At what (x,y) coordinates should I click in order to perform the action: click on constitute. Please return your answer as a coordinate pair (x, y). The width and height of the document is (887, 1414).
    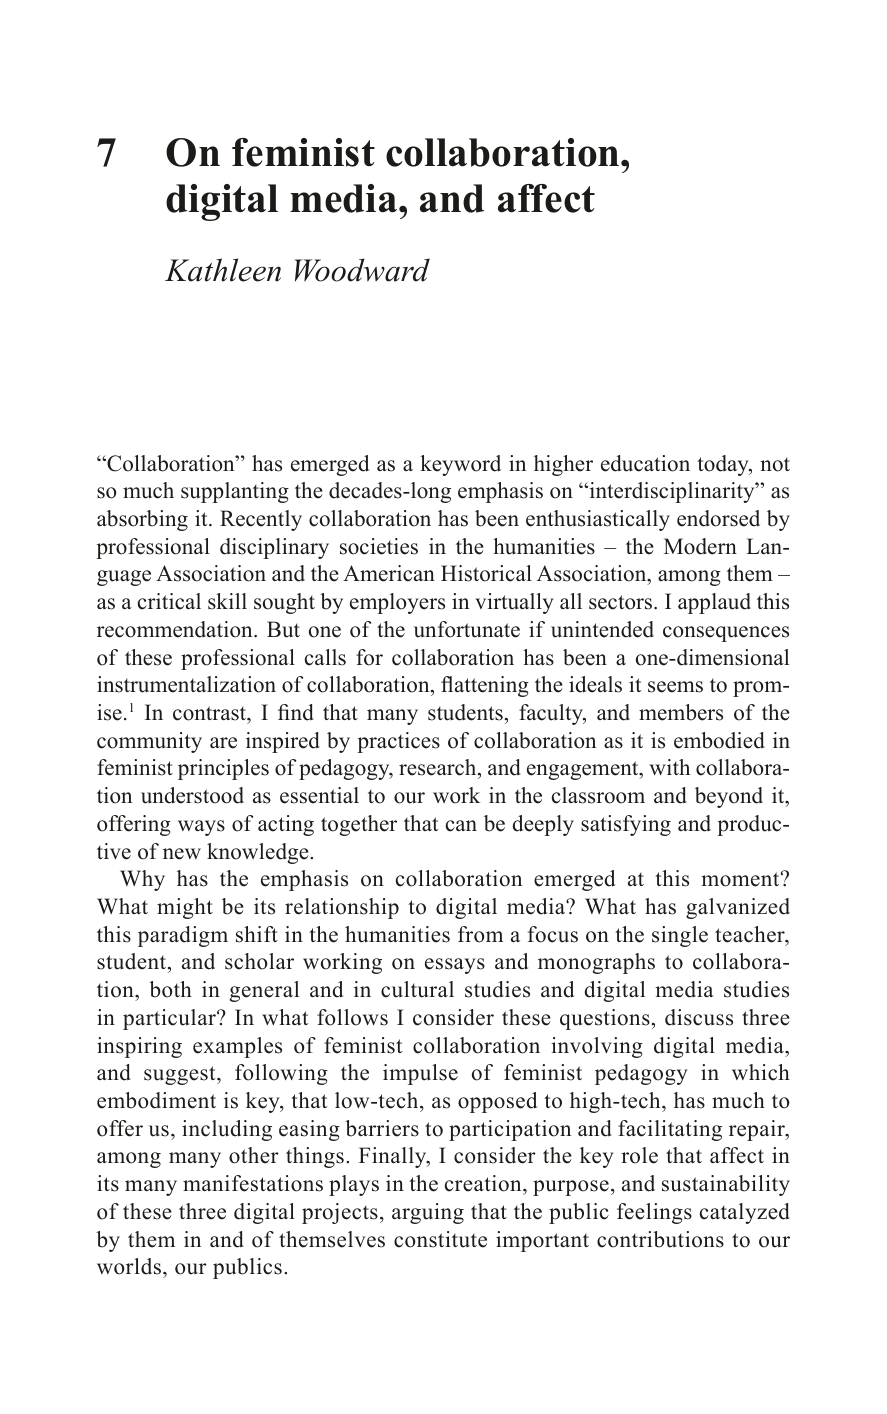
    Looking at the image, I should click on (440, 1239).
